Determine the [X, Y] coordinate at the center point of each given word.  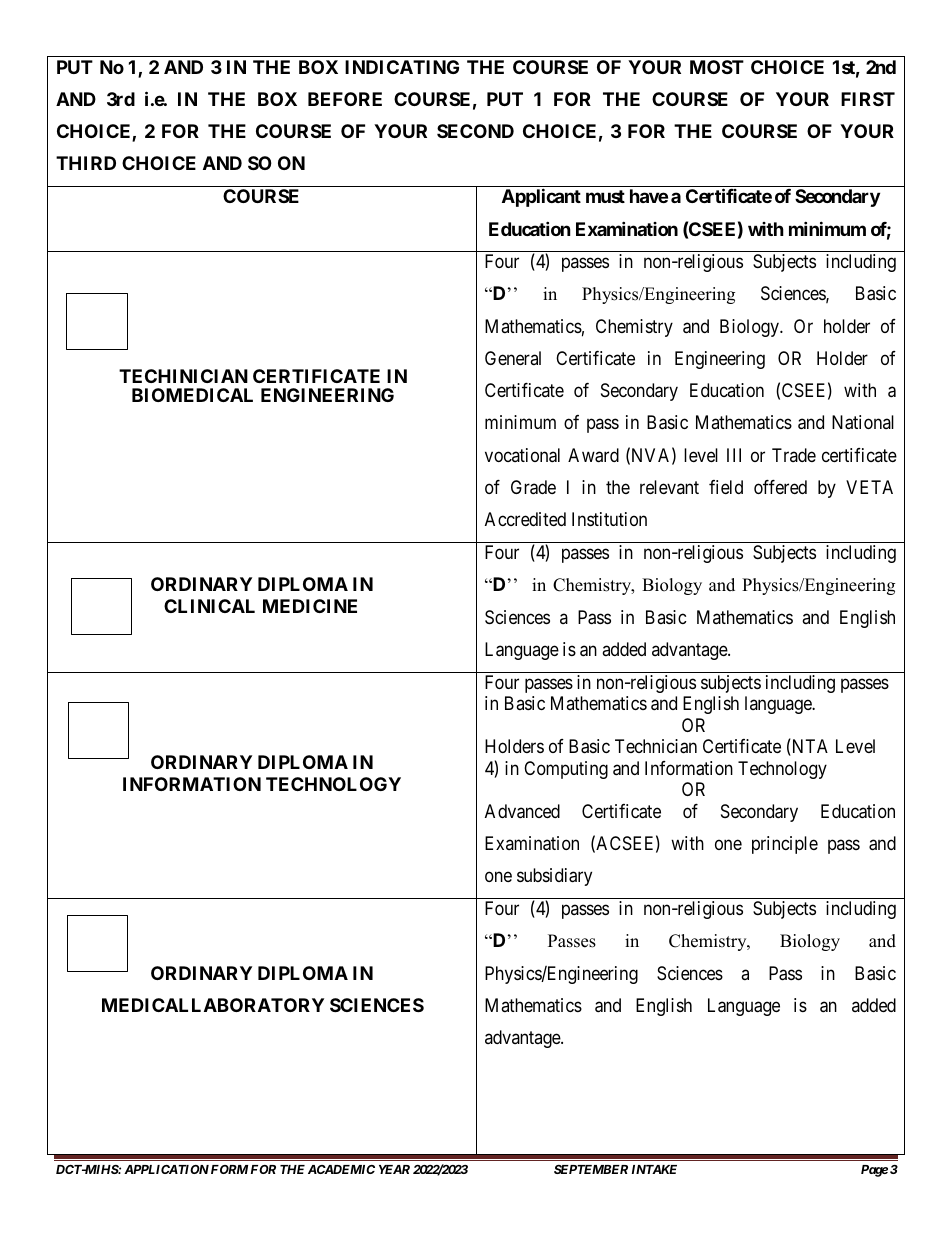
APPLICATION [166, 1169]
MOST [717, 67]
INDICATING [402, 67]
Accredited [525, 519]
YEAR [394, 1169]
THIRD [86, 163]
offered [780, 487]
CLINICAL [209, 606]
